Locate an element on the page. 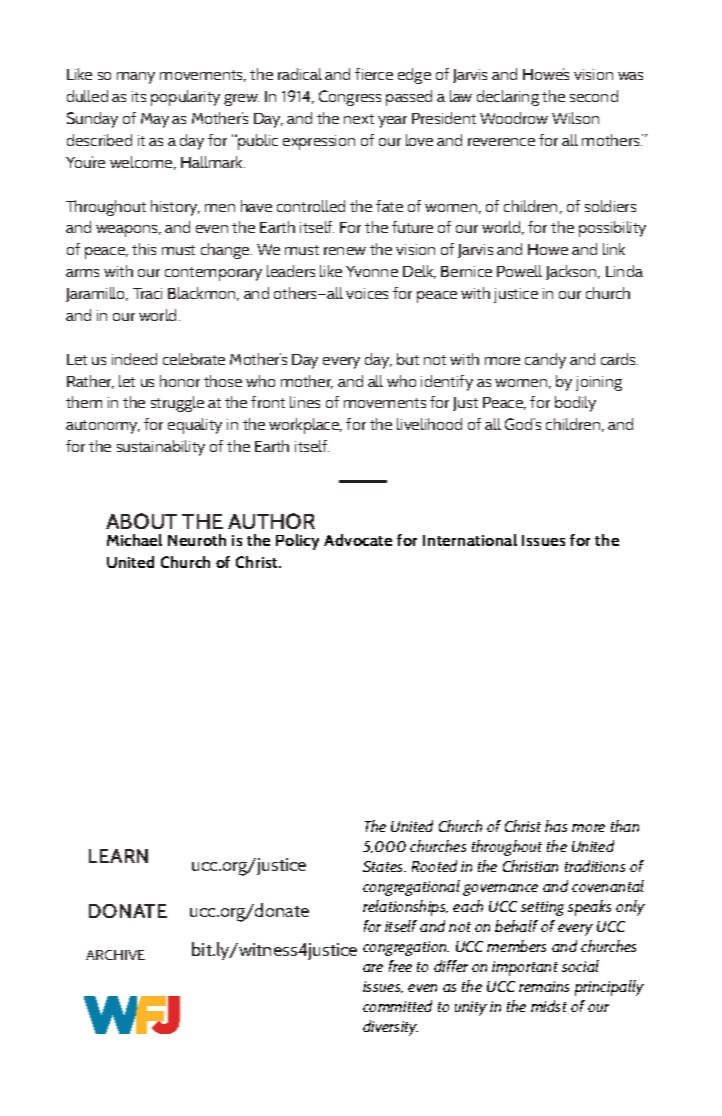 This document has width=722, height=1116. Congress is located at coordinates (350, 98).
